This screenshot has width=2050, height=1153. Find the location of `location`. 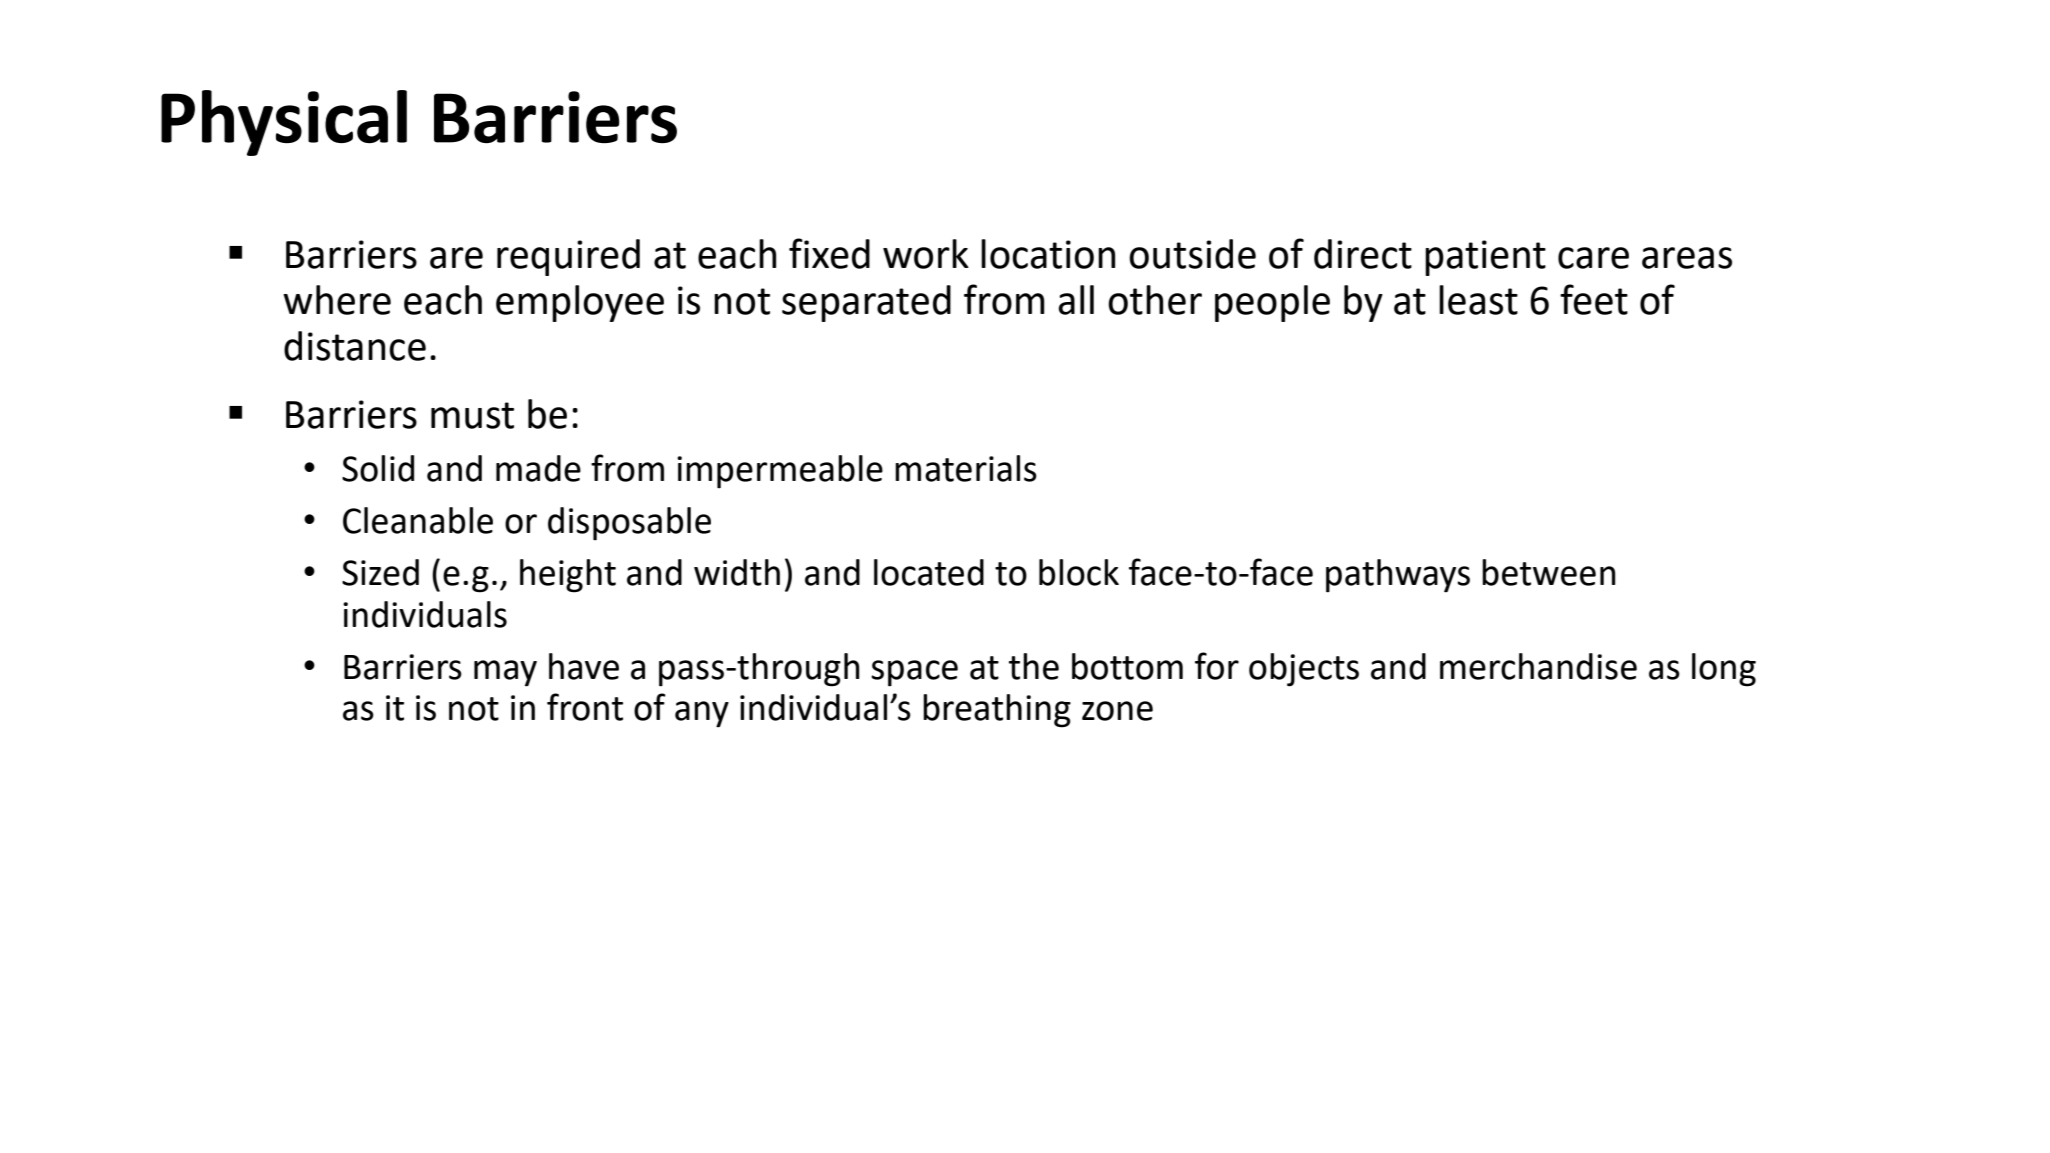

location is located at coordinates (1048, 254).
